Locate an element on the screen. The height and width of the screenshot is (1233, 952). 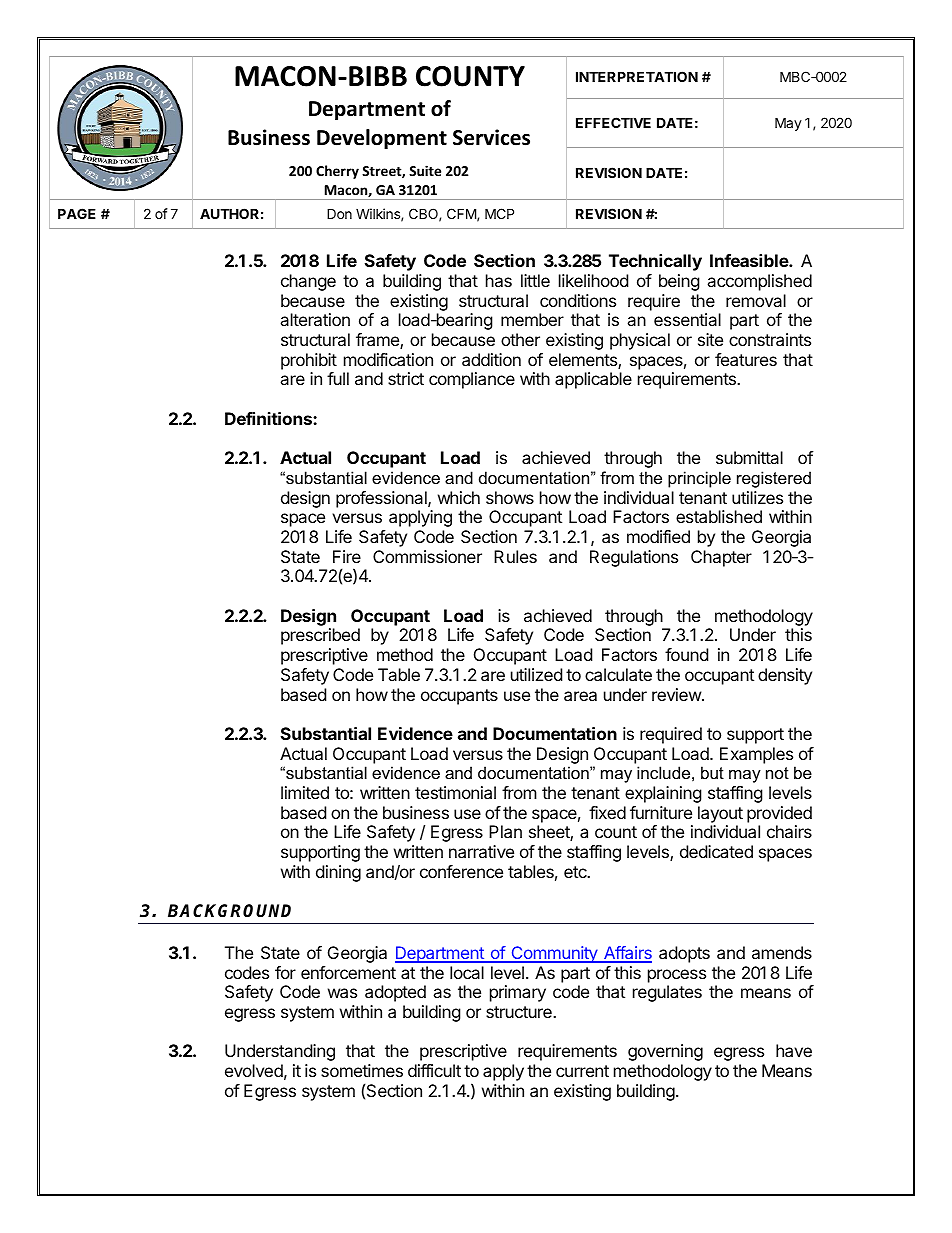
Commissioner is located at coordinates (427, 556).
